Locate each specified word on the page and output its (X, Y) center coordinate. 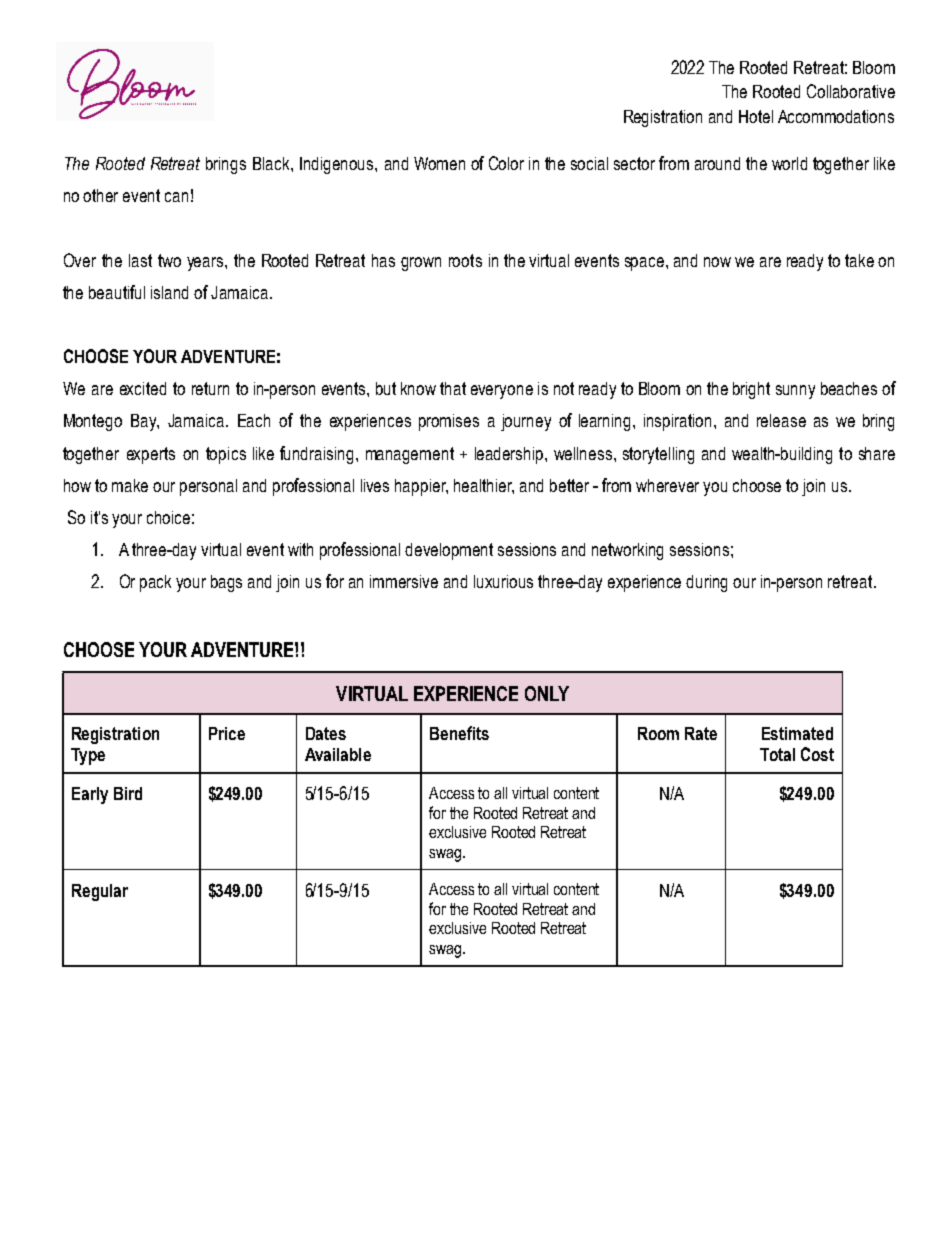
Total (777, 754)
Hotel (756, 116)
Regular (100, 892)
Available (338, 754)
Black (272, 163)
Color (506, 163)
